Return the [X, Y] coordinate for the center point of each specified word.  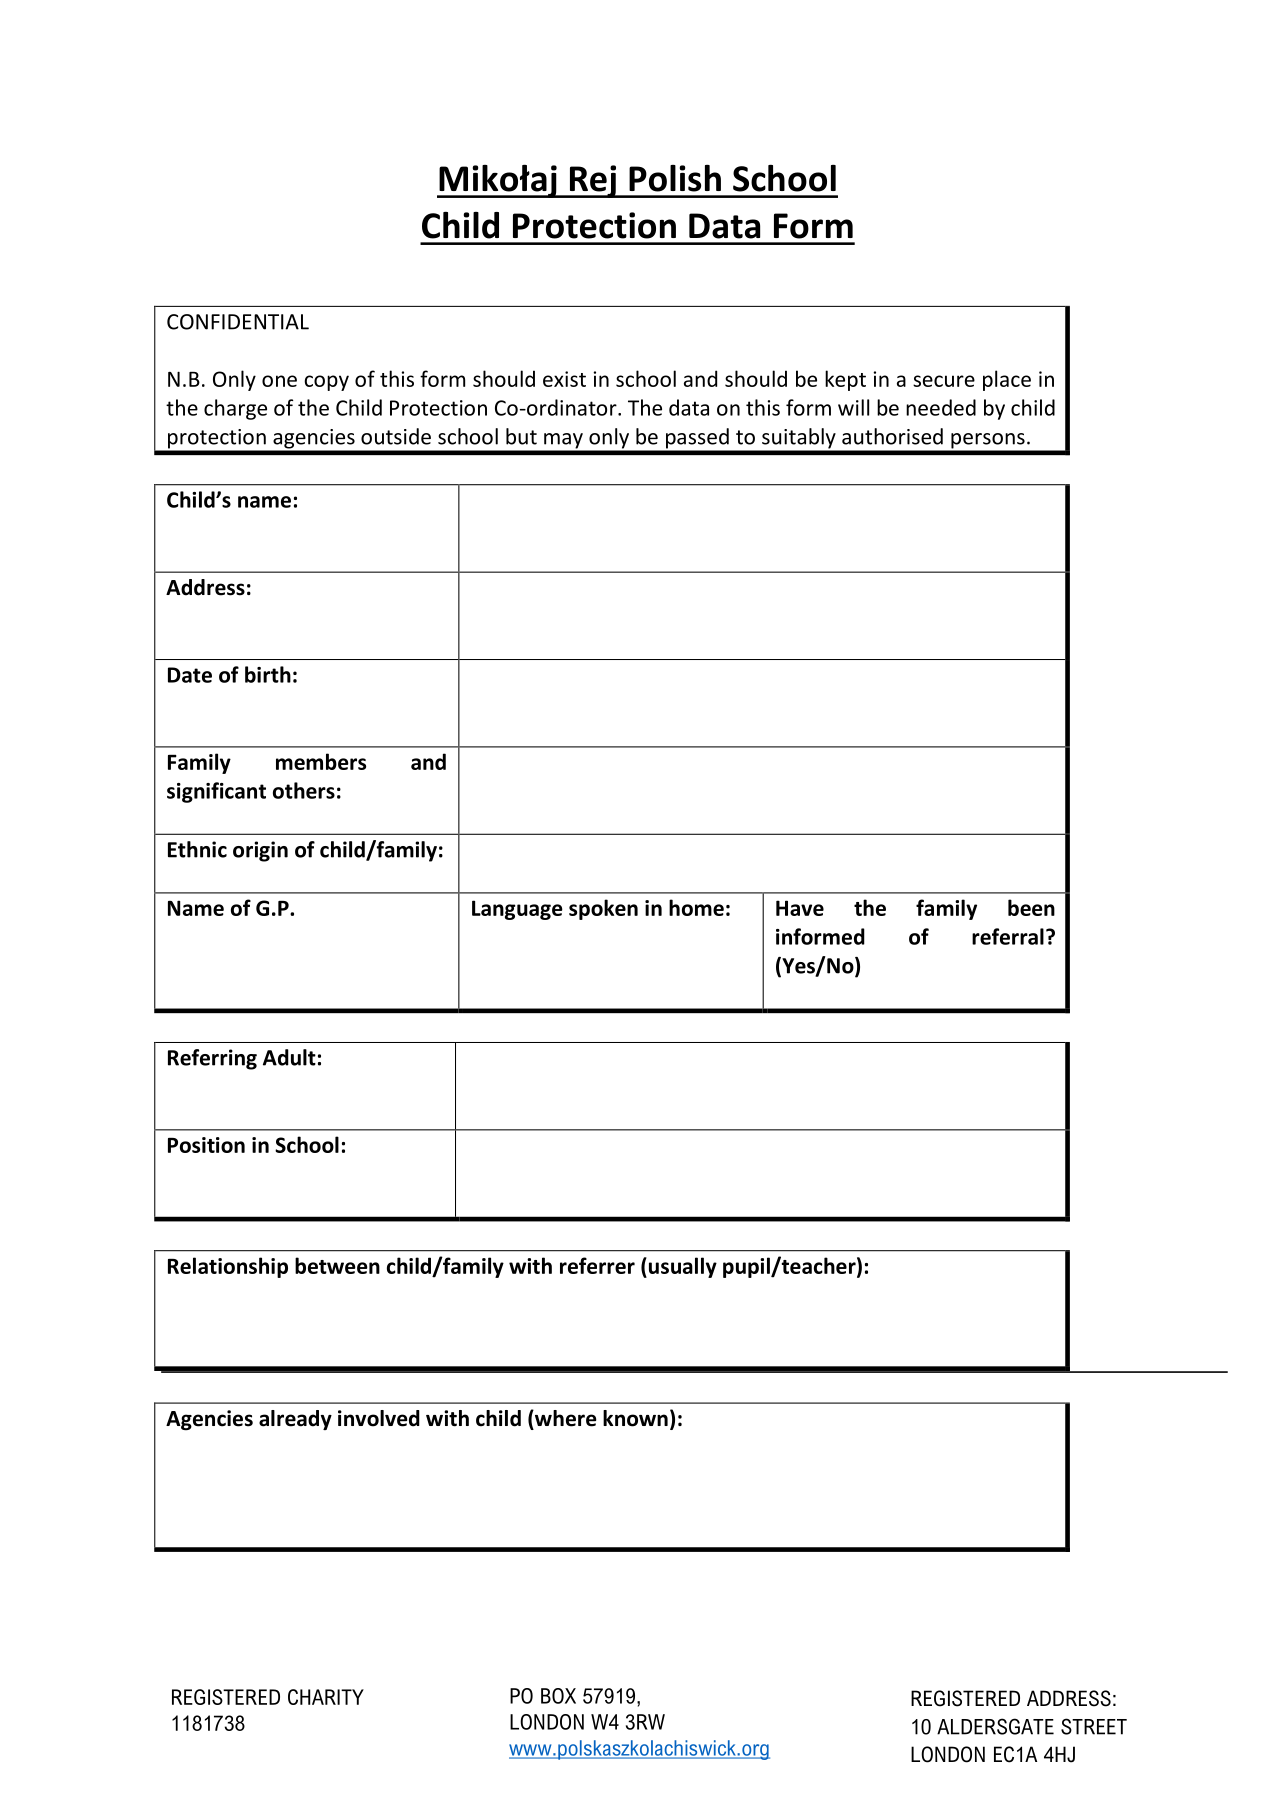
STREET [1094, 1726]
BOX [558, 1696]
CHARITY [326, 1697]
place [1007, 380]
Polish [675, 178]
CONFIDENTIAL [238, 322]
